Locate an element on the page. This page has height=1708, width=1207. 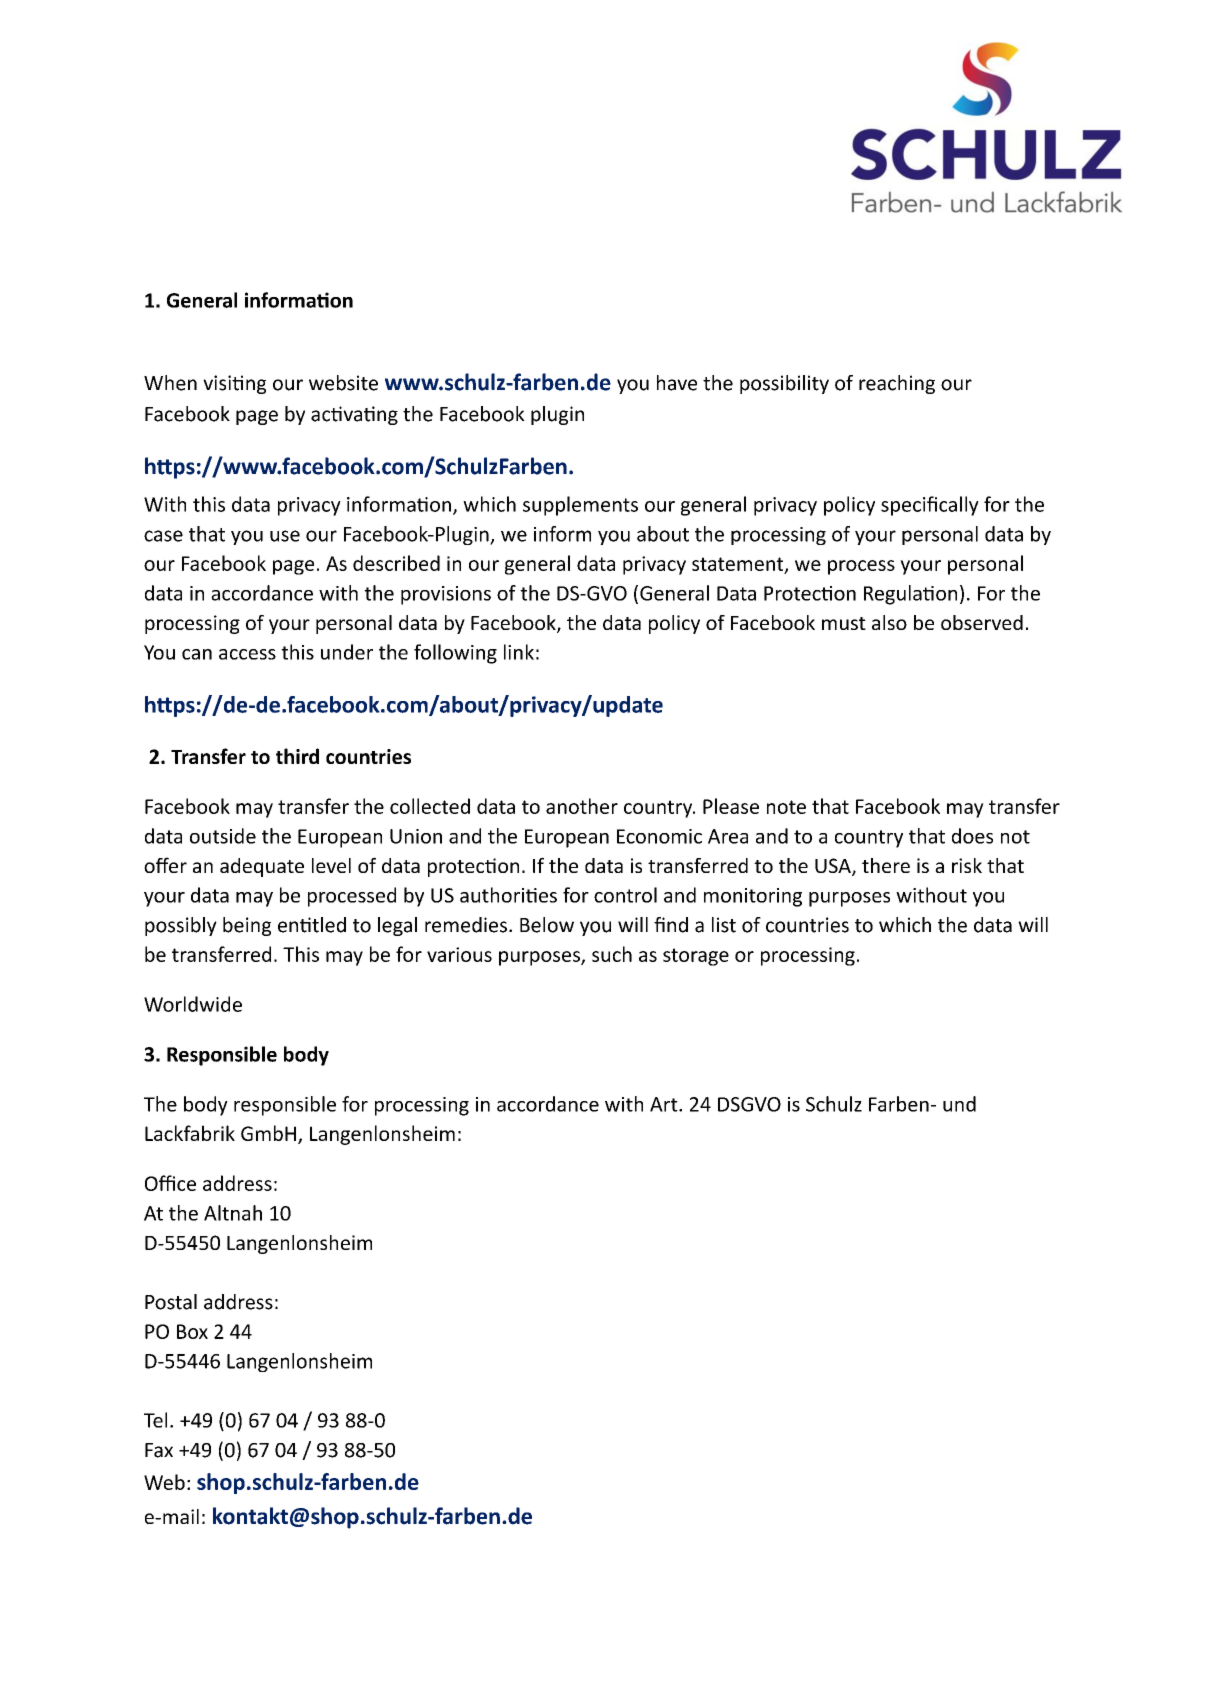
reaching is located at coordinates (897, 384).
